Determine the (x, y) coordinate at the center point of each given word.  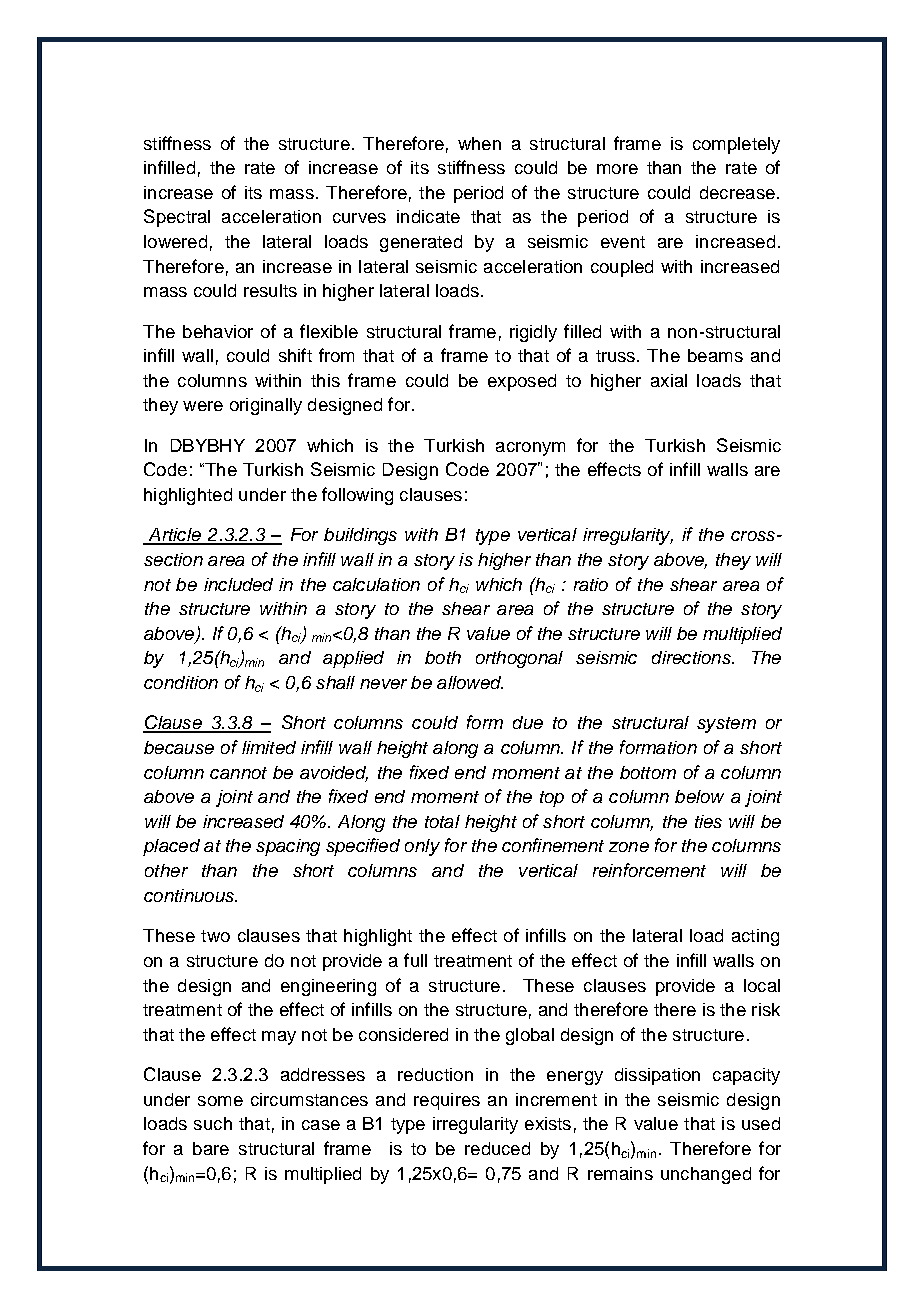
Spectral (177, 218)
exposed (522, 382)
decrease (737, 192)
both (443, 657)
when (479, 143)
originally (266, 406)
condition (181, 682)
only (422, 847)
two (215, 936)
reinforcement (649, 870)
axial (669, 380)
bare (211, 1148)
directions (692, 657)
